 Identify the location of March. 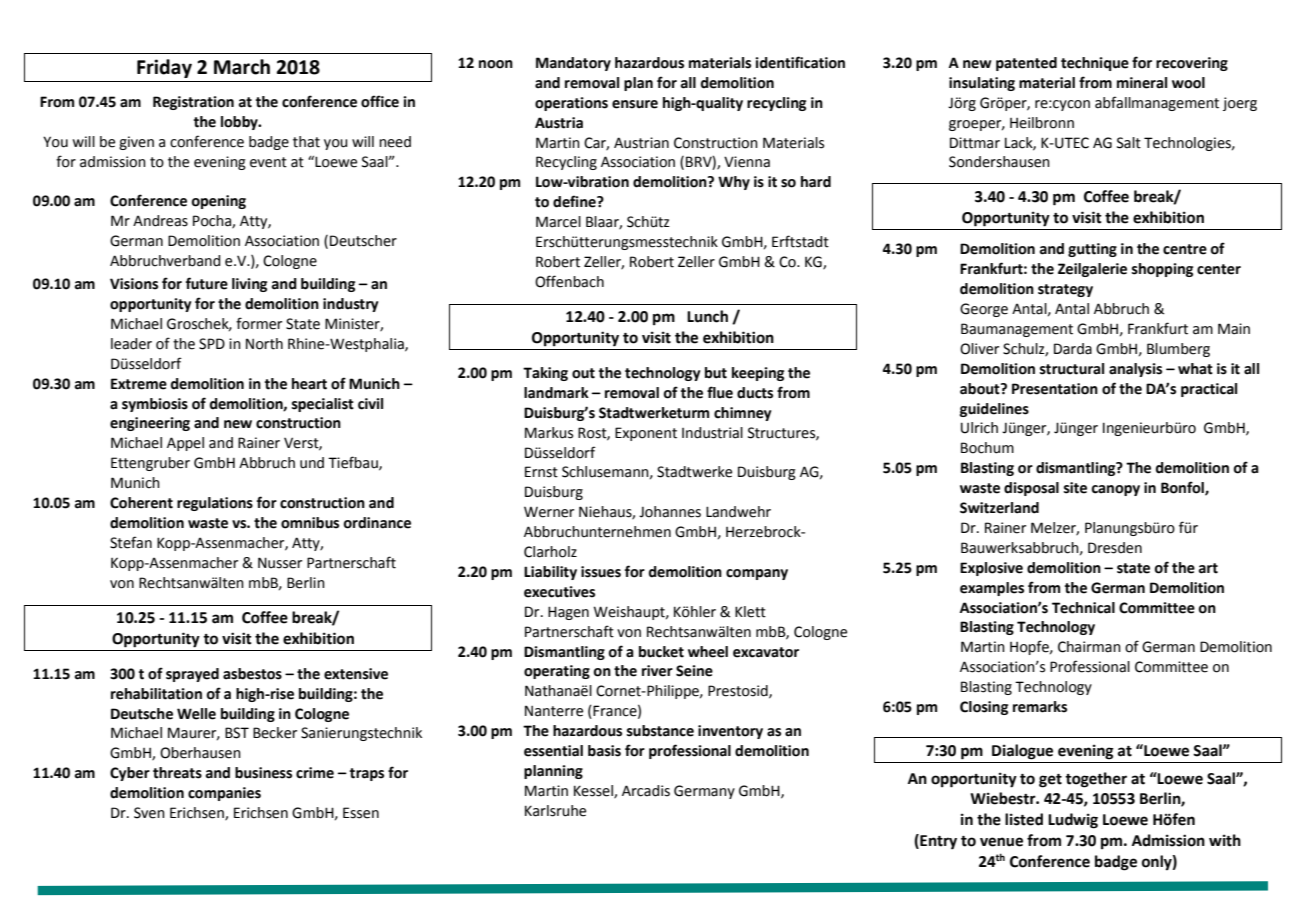
(242, 67).
